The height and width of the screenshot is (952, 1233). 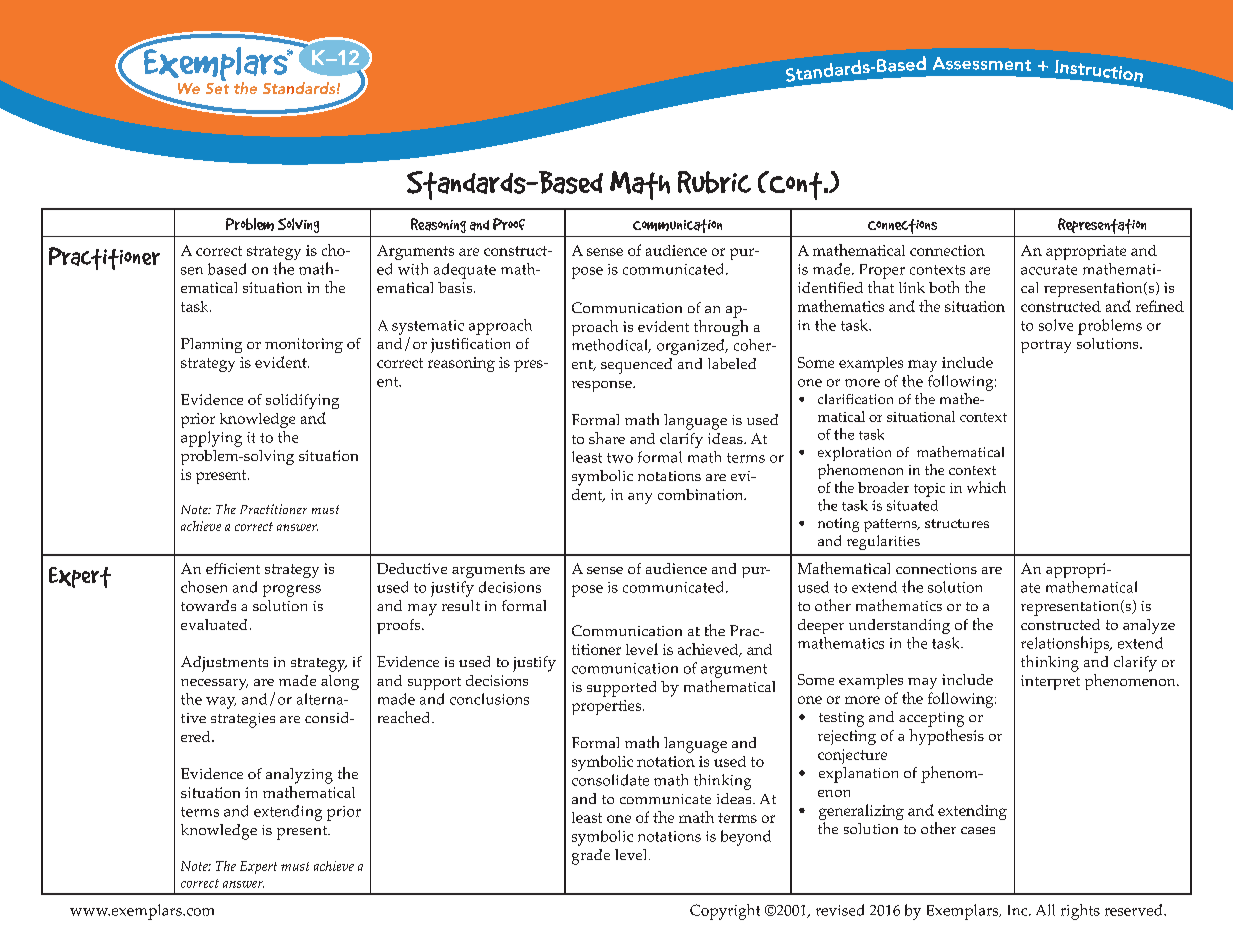 I want to click on grade, so click(x=591, y=857).
